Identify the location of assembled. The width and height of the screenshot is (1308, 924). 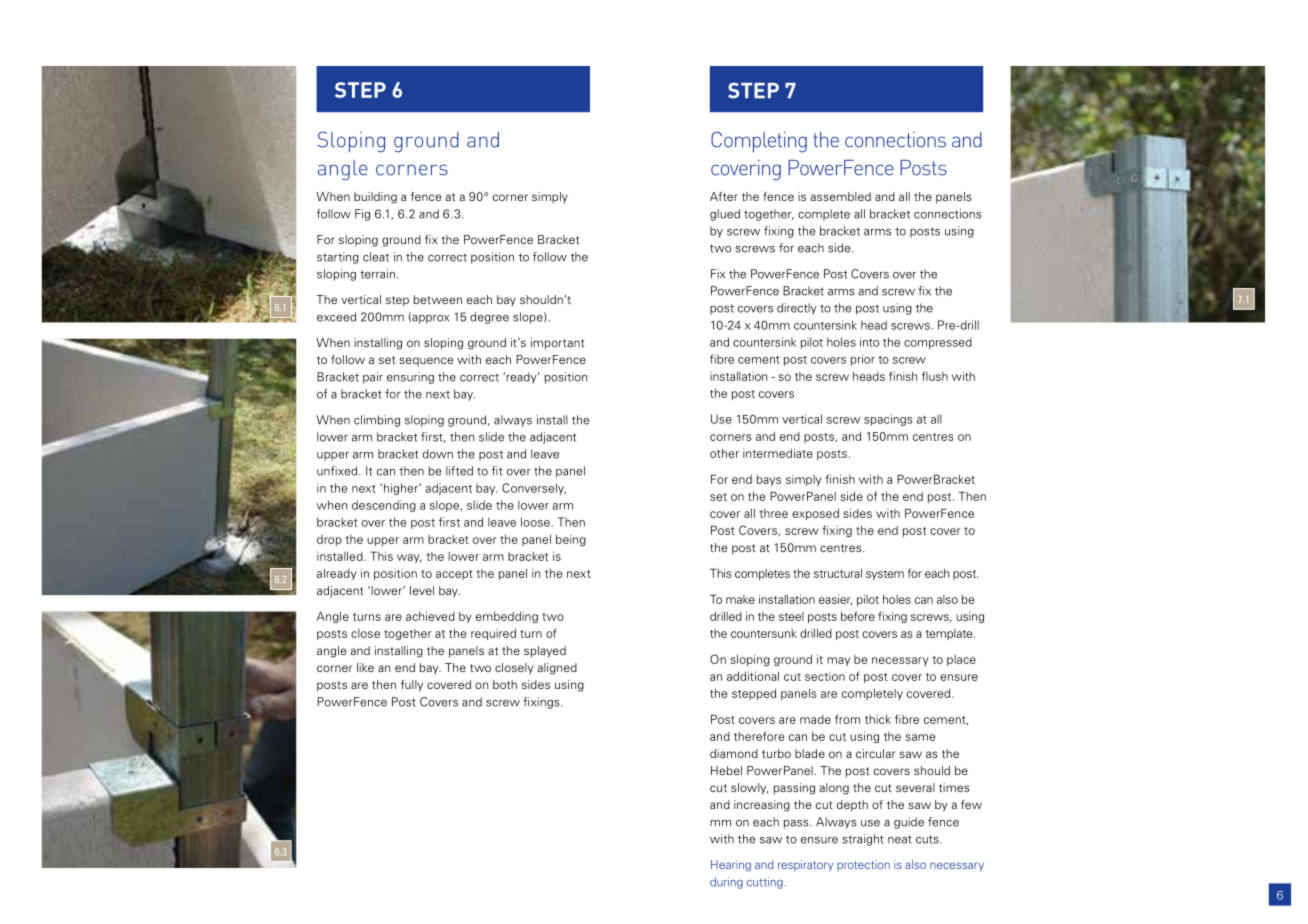
(840, 196).
